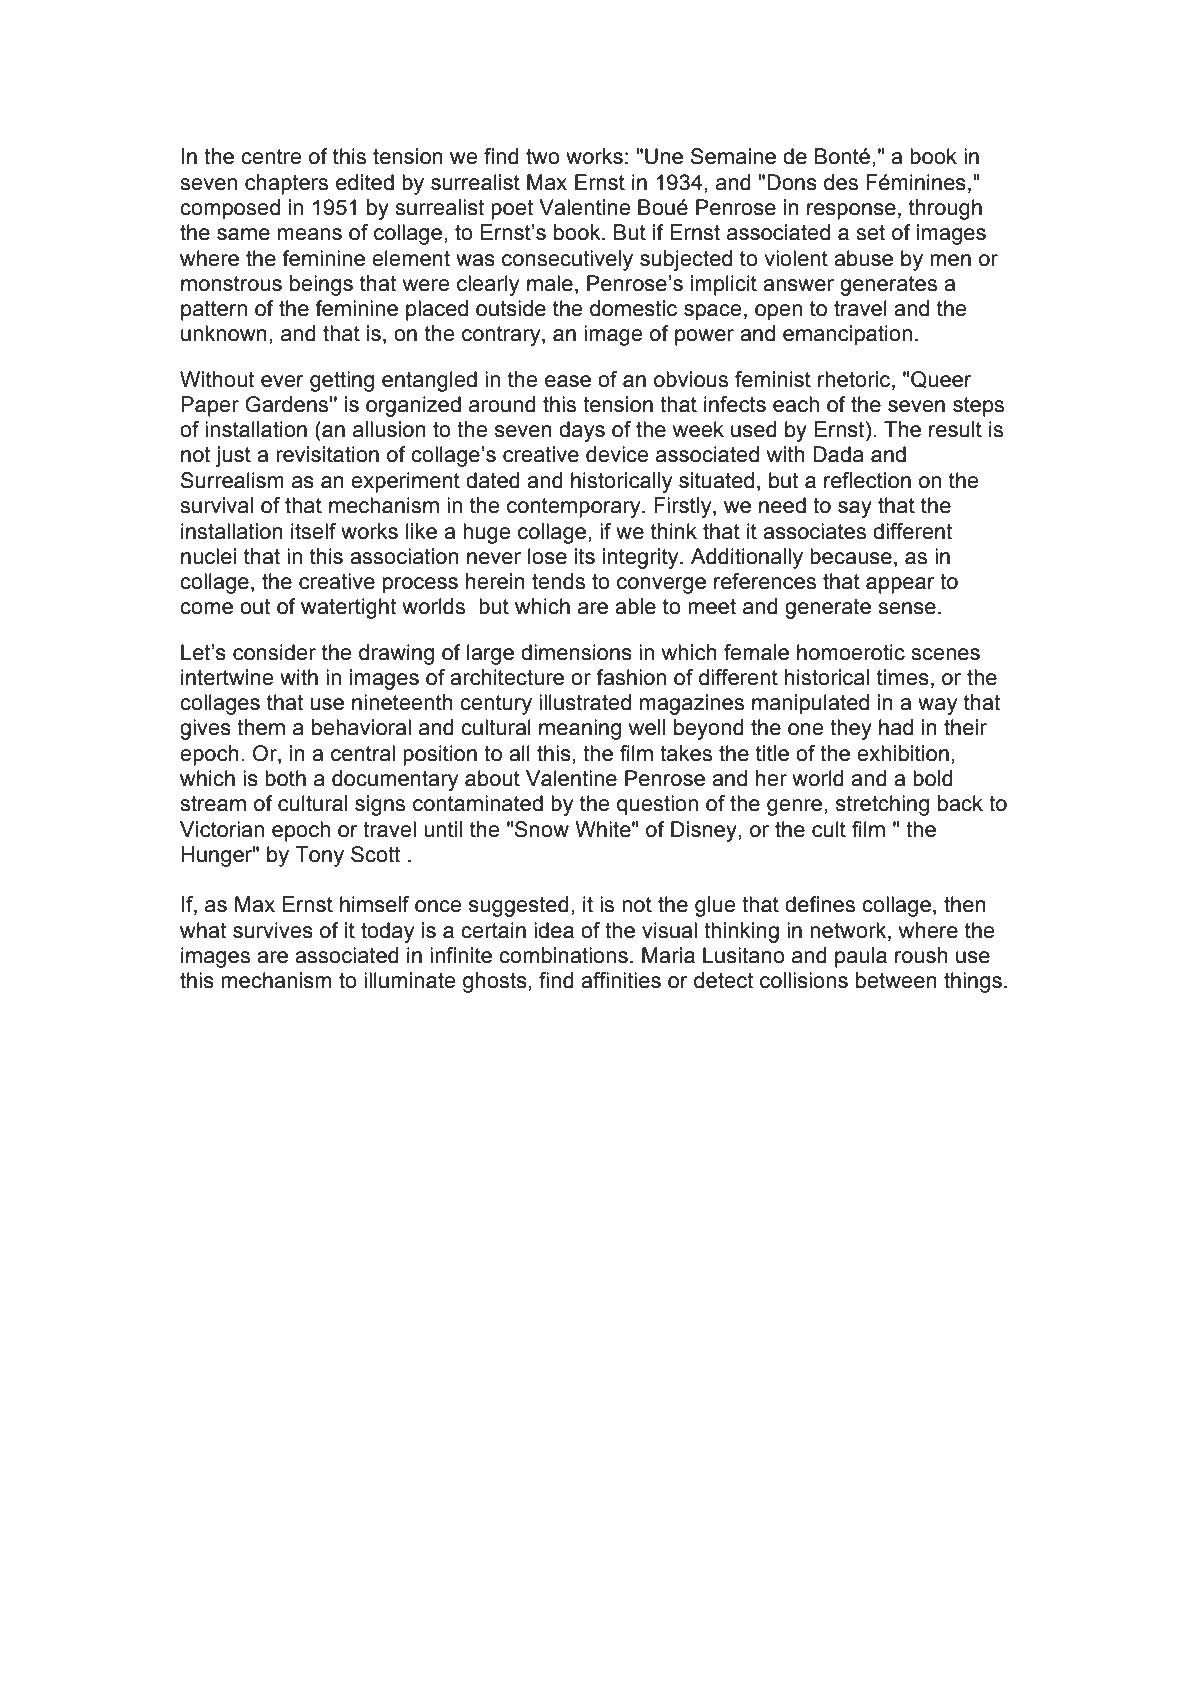  What do you see at coordinates (664, 156) in the screenshot?
I see `Une` at bounding box center [664, 156].
